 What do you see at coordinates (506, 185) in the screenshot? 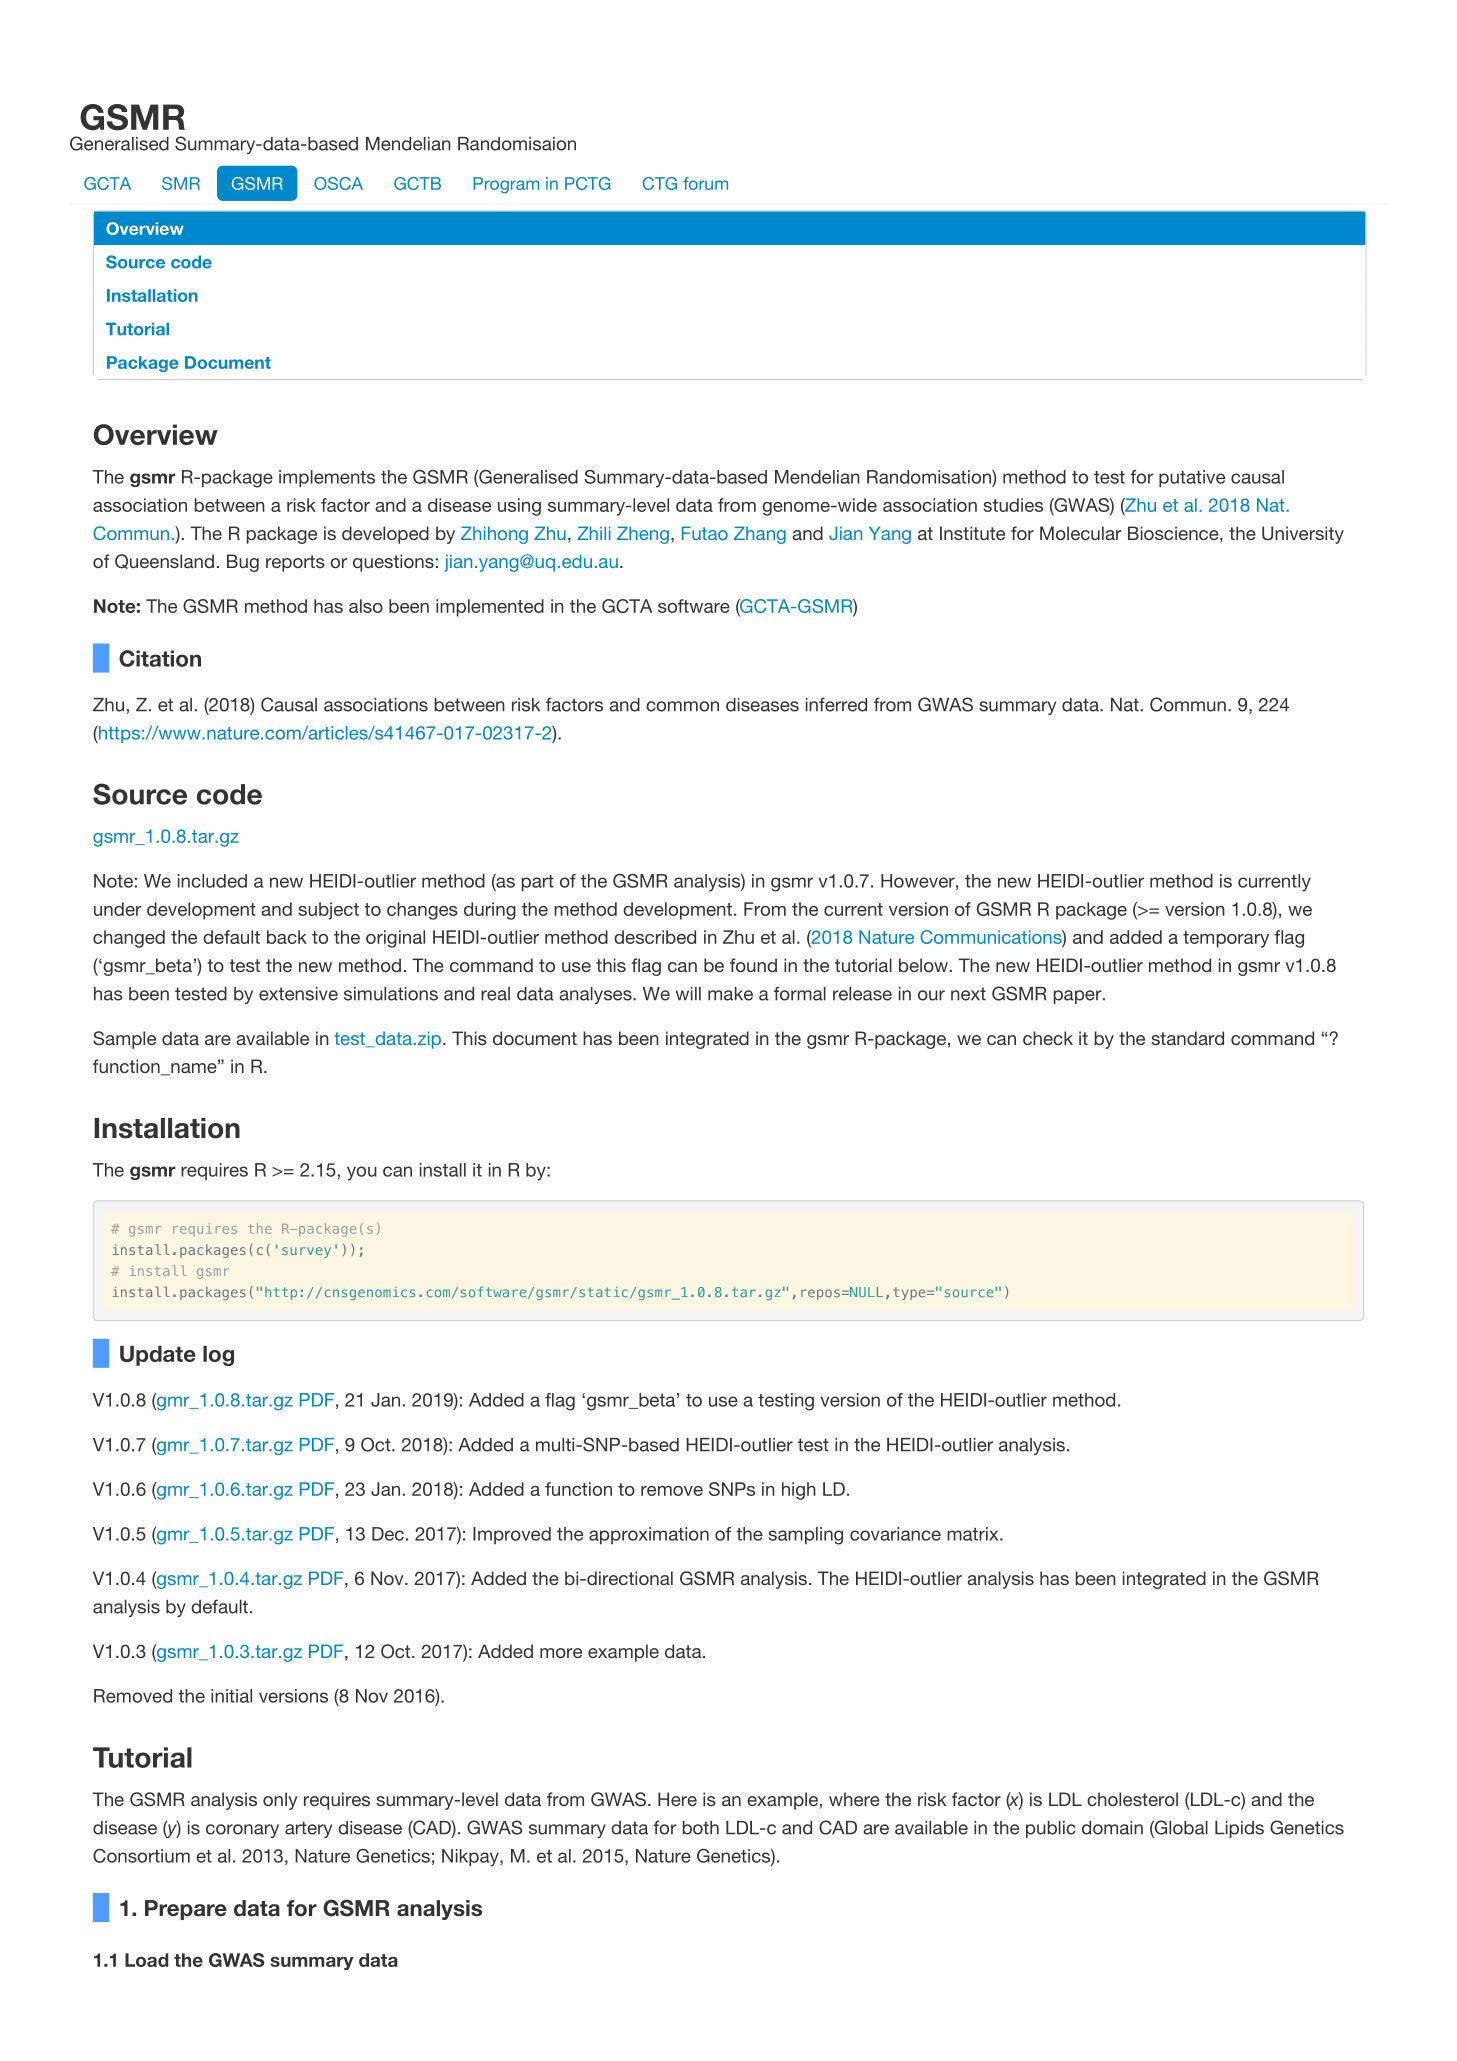
I see `Program` at bounding box center [506, 185].
